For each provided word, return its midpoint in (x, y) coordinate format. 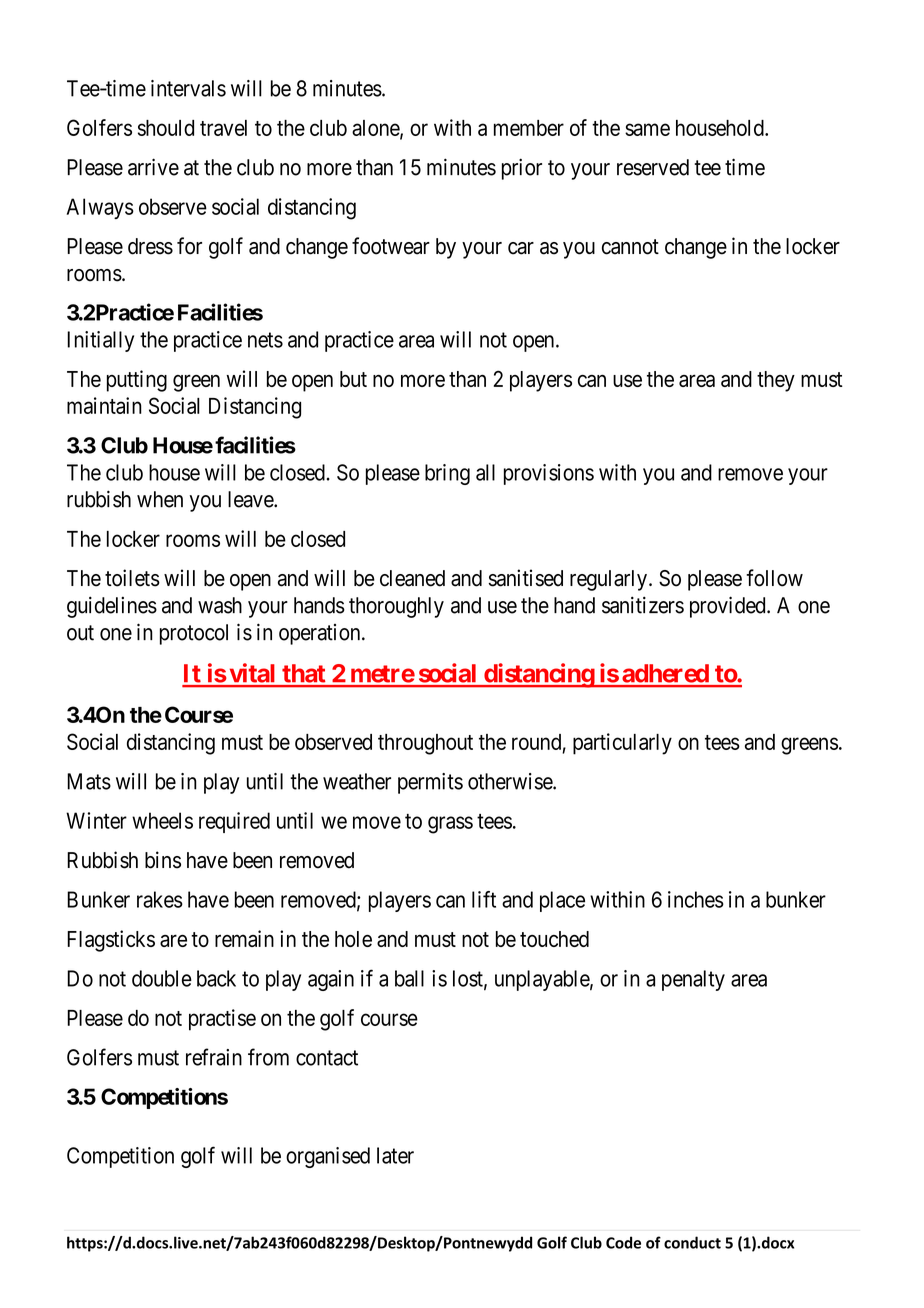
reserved (653, 167)
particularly (622, 744)
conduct (692, 1242)
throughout (425, 744)
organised (328, 1157)
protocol (194, 634)
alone (376, 129)
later (395, 1155)
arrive (153, 167)
